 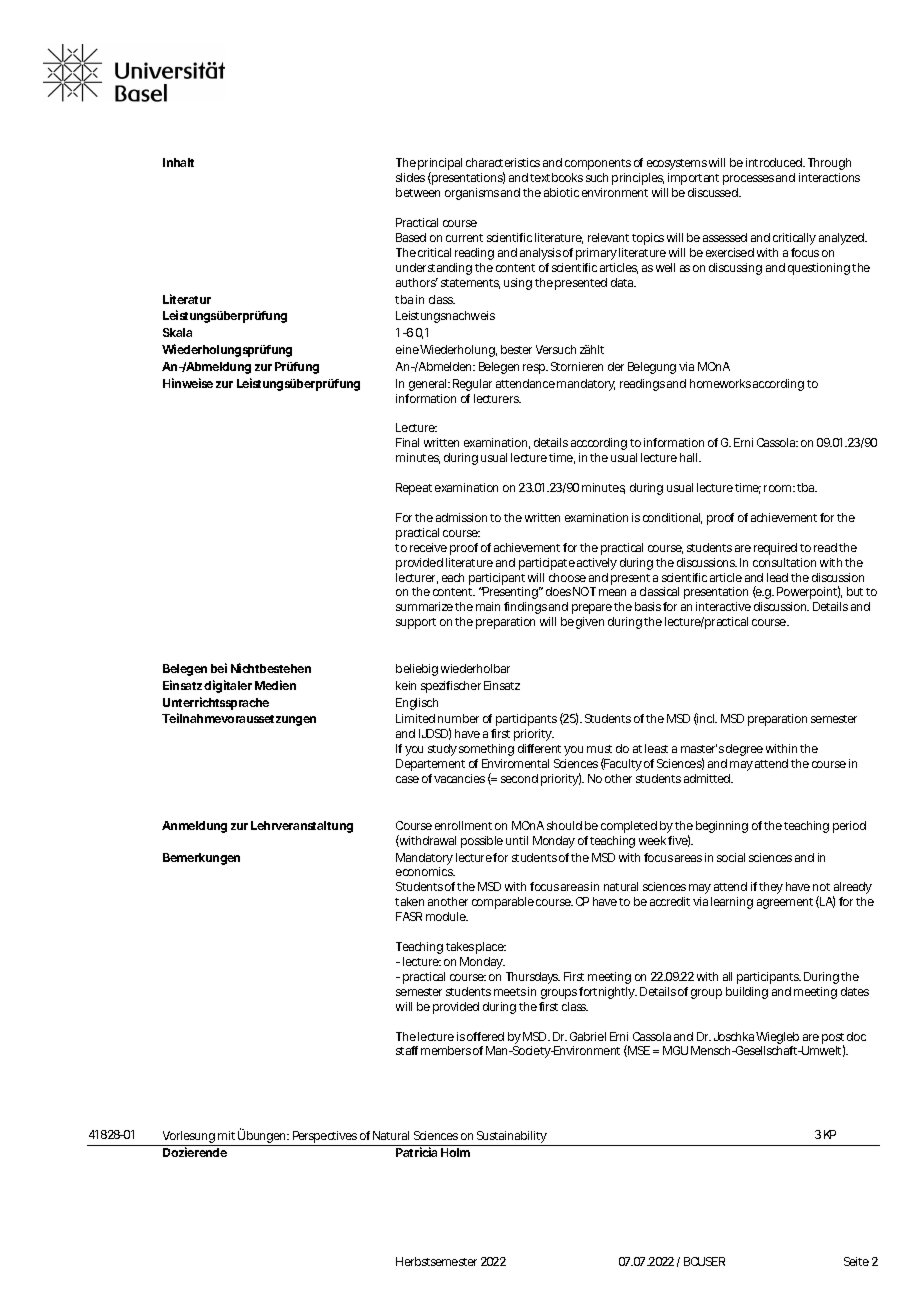 What do you see at coordinates (324, 1138) in the screenshot?
I see `Perspectives` at bounding box center [324, 1138].
